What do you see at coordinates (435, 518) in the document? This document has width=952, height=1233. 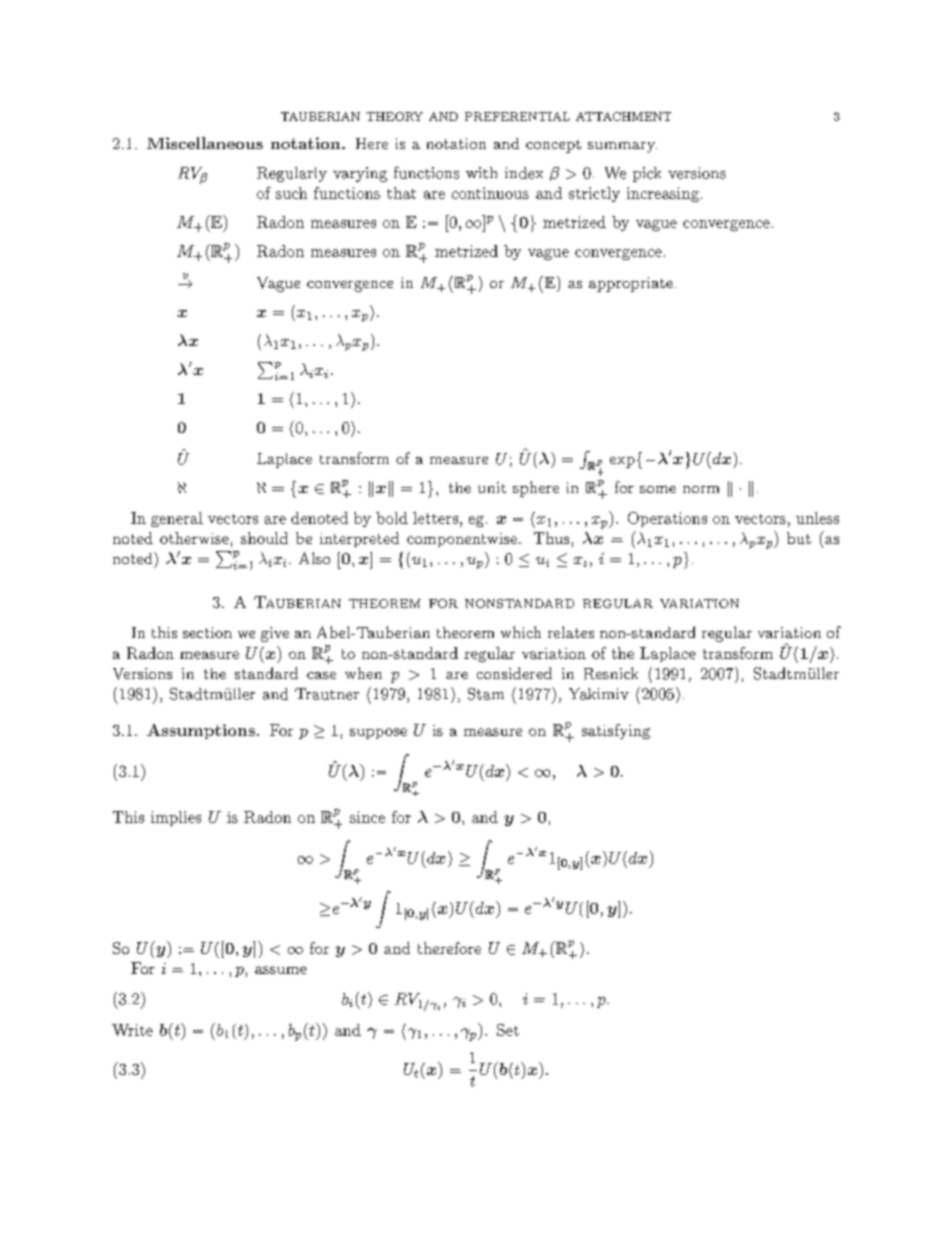 I see `letters` at bounding box center [435, 518].
